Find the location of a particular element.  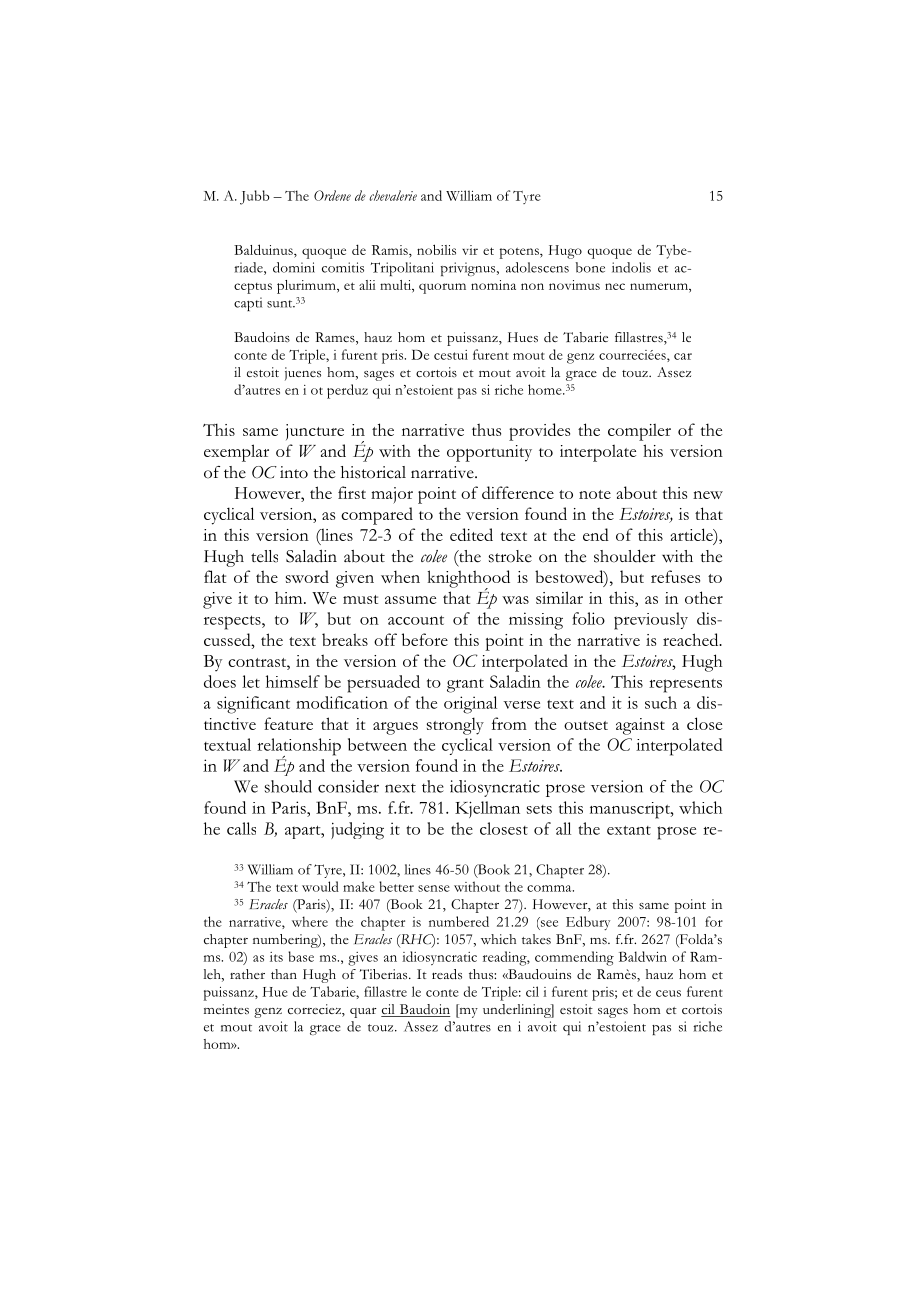

relationship is located at coordinates (299, 748).
